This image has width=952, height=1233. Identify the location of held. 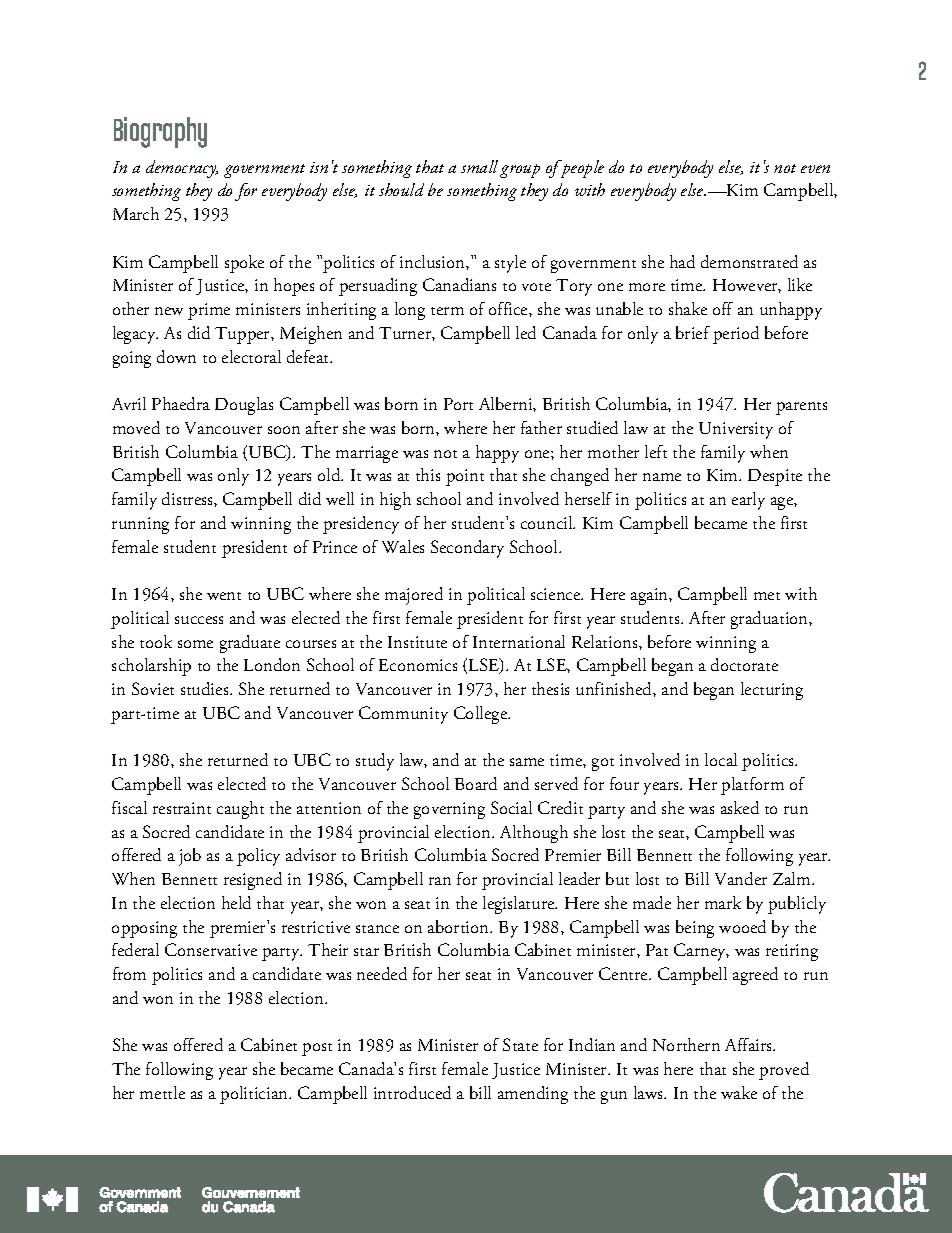
(236, 902).
